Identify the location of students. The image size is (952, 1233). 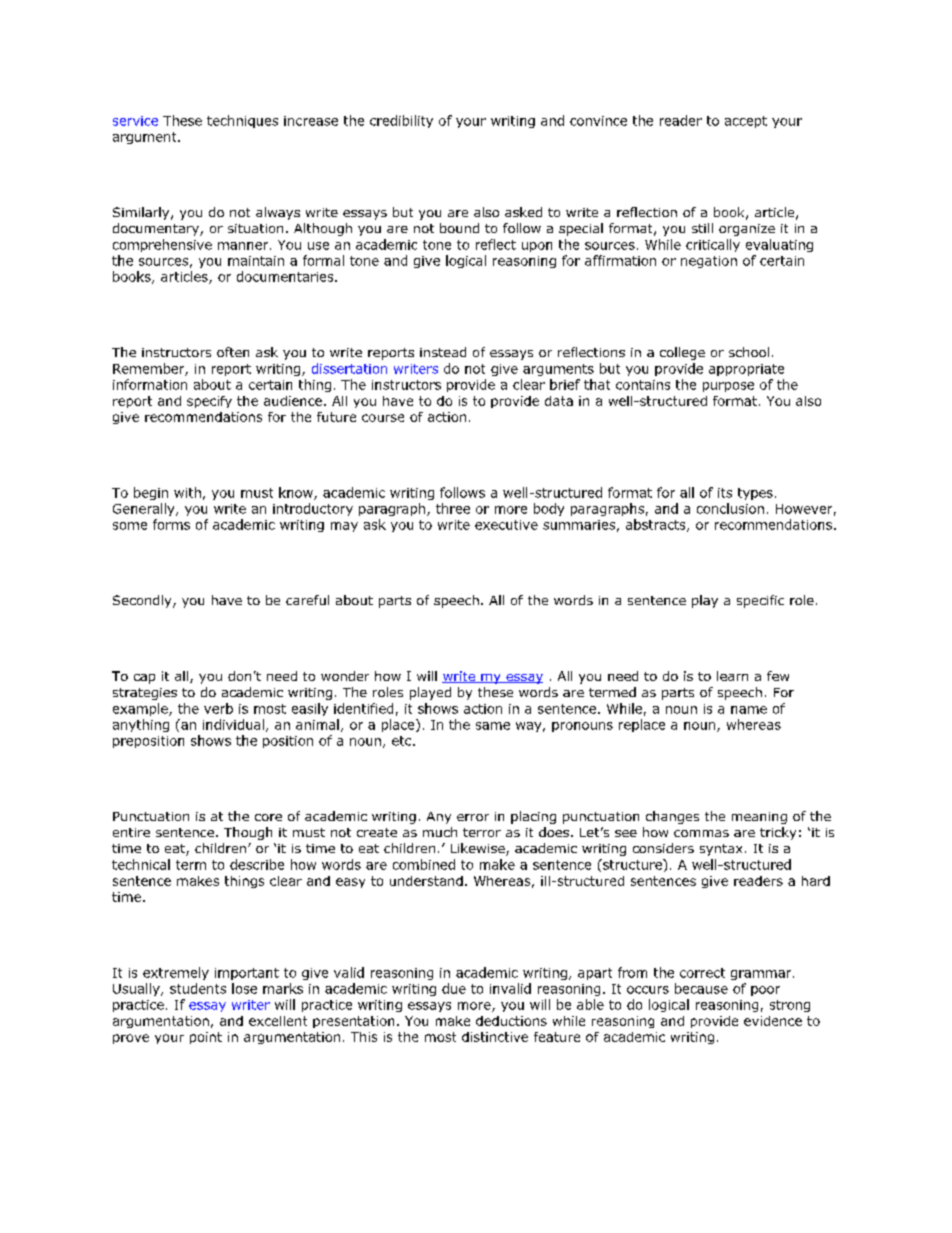
(198, 988).
